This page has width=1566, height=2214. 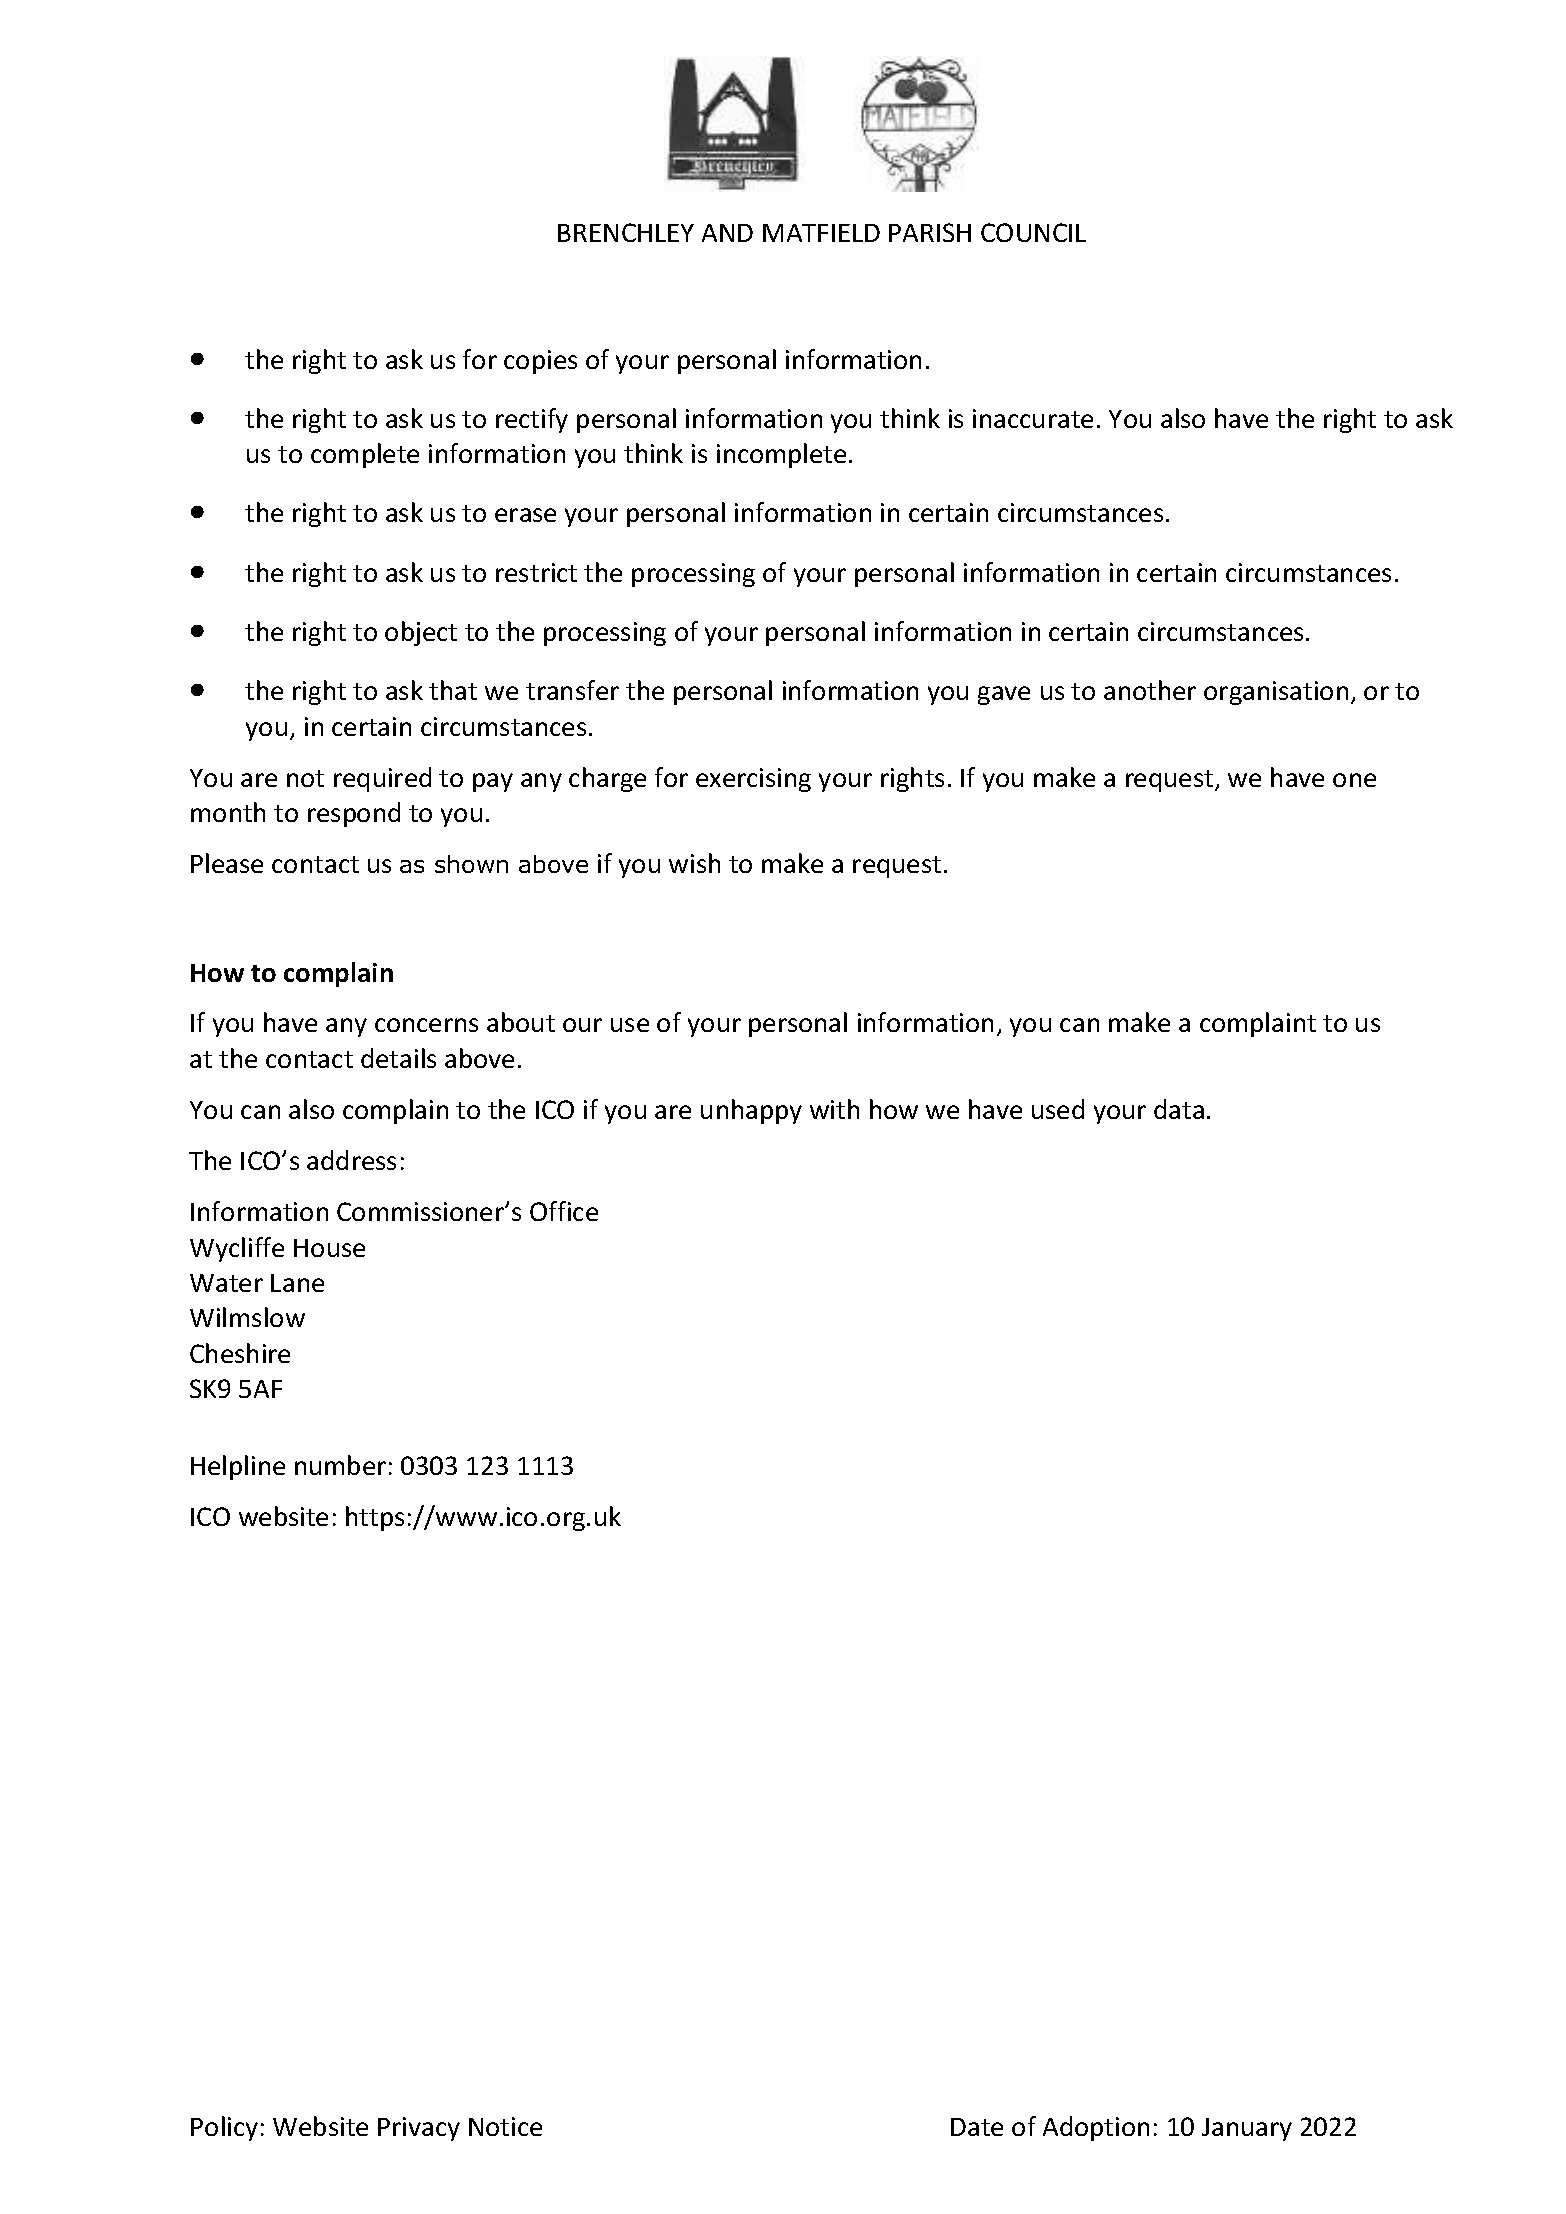 I want to click on COUNCIL, so click(x=1033, y=232).
